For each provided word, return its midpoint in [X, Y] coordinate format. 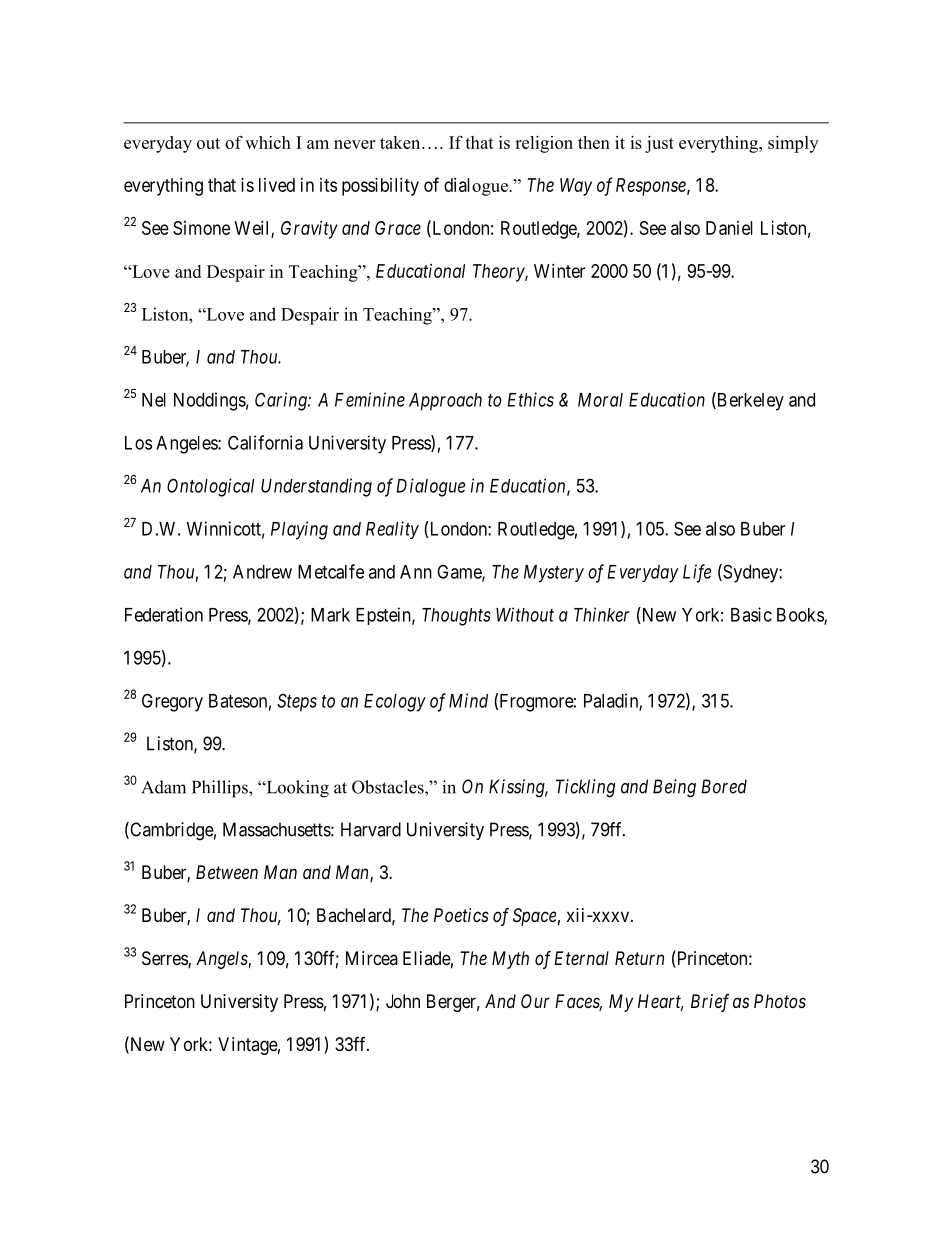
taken [401, 142]
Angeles [187, 445]
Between [227, 872]
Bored [724, 786]
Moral [600, 400]
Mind [468, 700]
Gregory [172, 702]
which [268, 142]
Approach [445, 402]
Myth [510, 960]
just [659, 144]
